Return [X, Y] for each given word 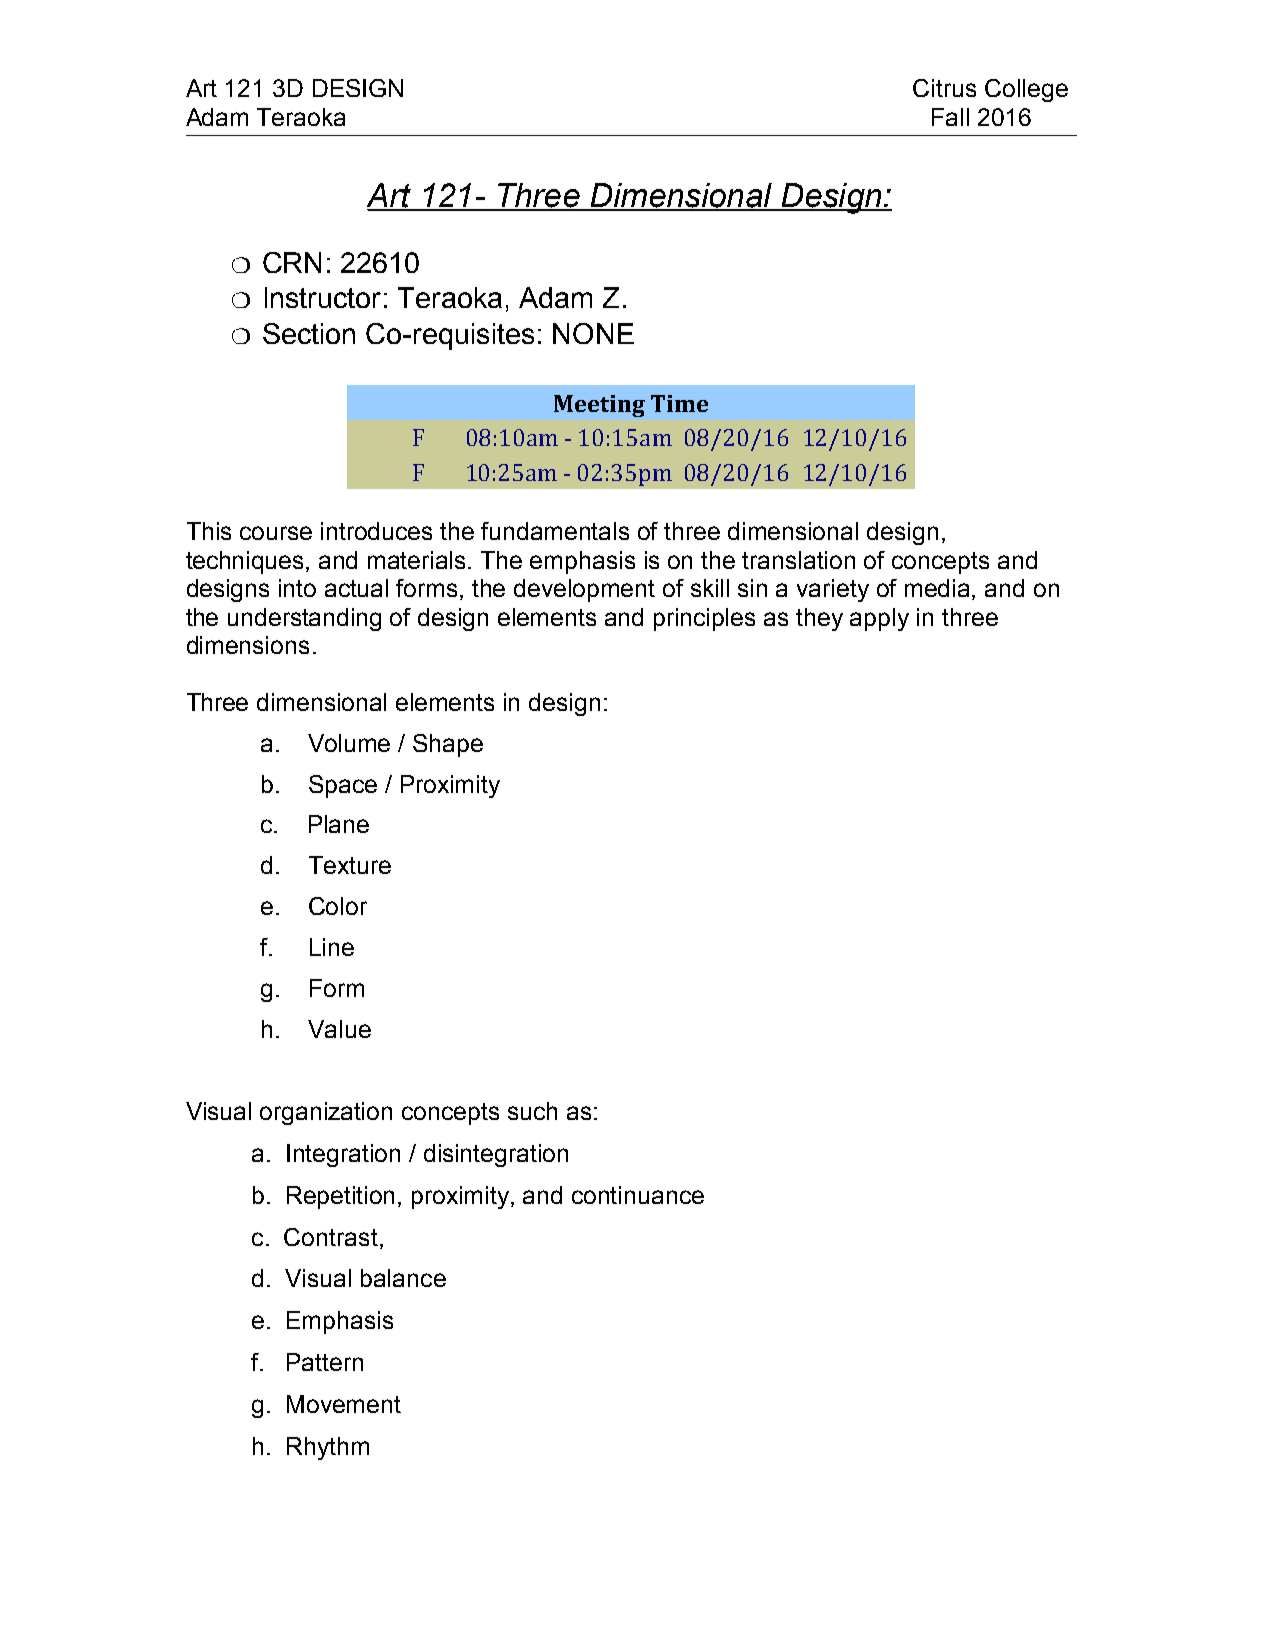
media [939, 589]
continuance [638, 1195]
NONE [593, 333]
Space [343, 786]
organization [326, 1113]
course [276, 533]
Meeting [599, 406]
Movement [344, 1404]
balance [403, 1278]
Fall [950, 117]
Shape [448, 745]
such [532, 1111]
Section [309, 333]
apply [879, 619]
